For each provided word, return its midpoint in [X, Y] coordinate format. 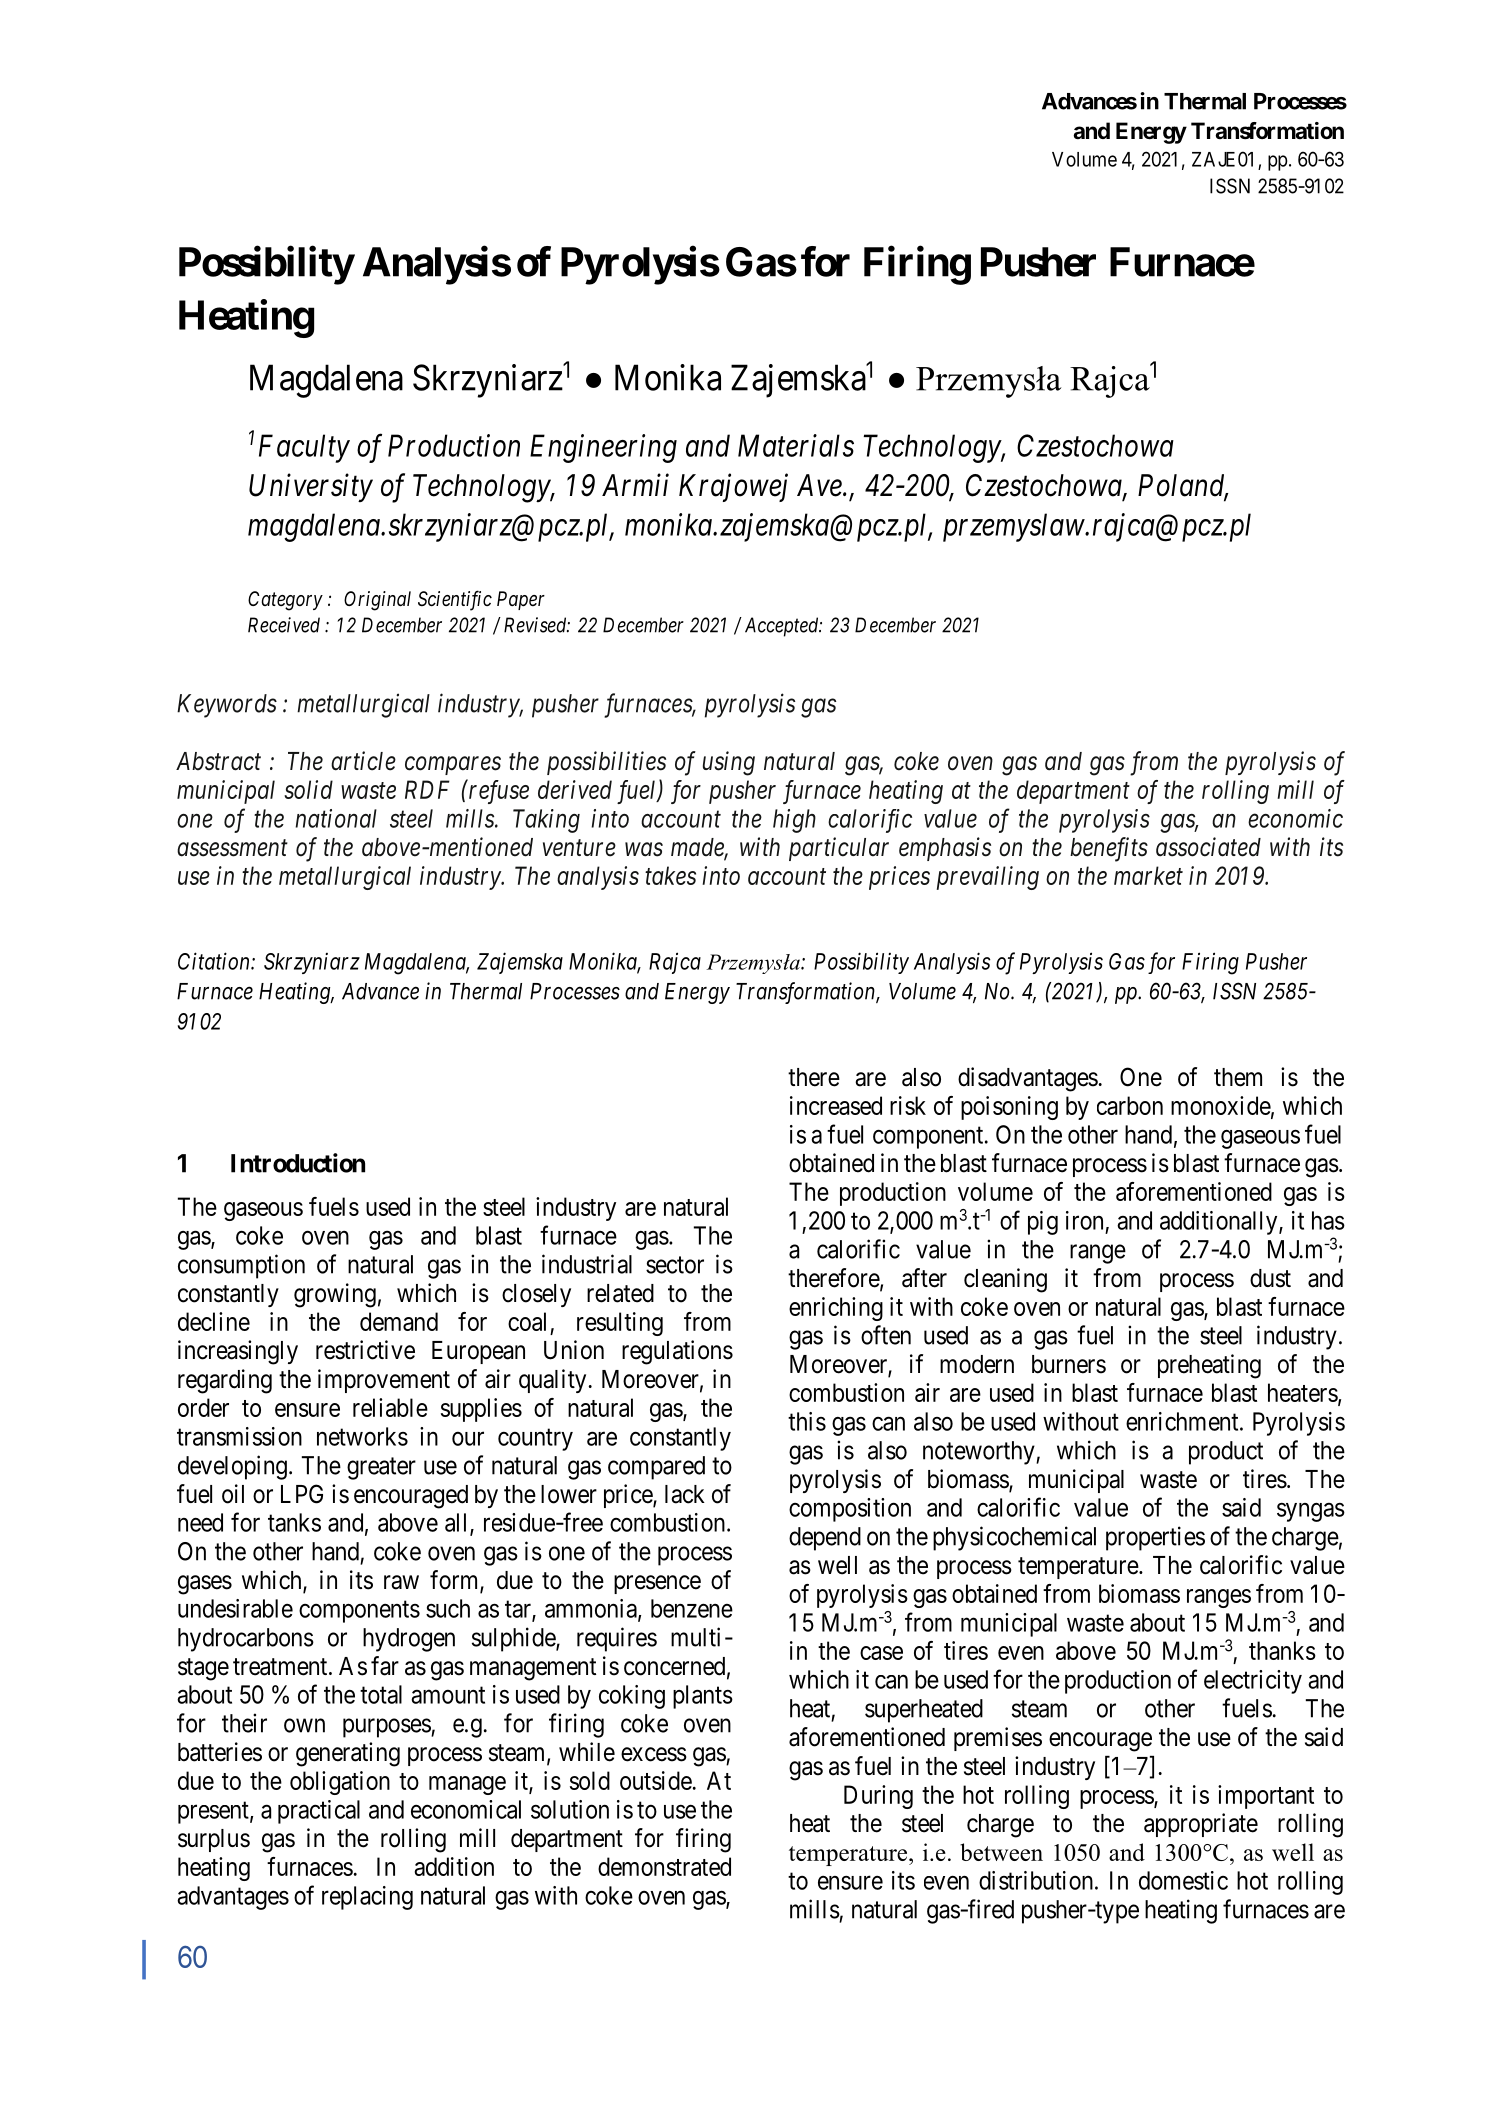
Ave [820, 485]
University [311, 488]
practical [319, 1812]
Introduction [298, 1163]
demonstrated [664, 1866]
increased [836, 1105]
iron [1084, 1220]
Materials [796, 445]
